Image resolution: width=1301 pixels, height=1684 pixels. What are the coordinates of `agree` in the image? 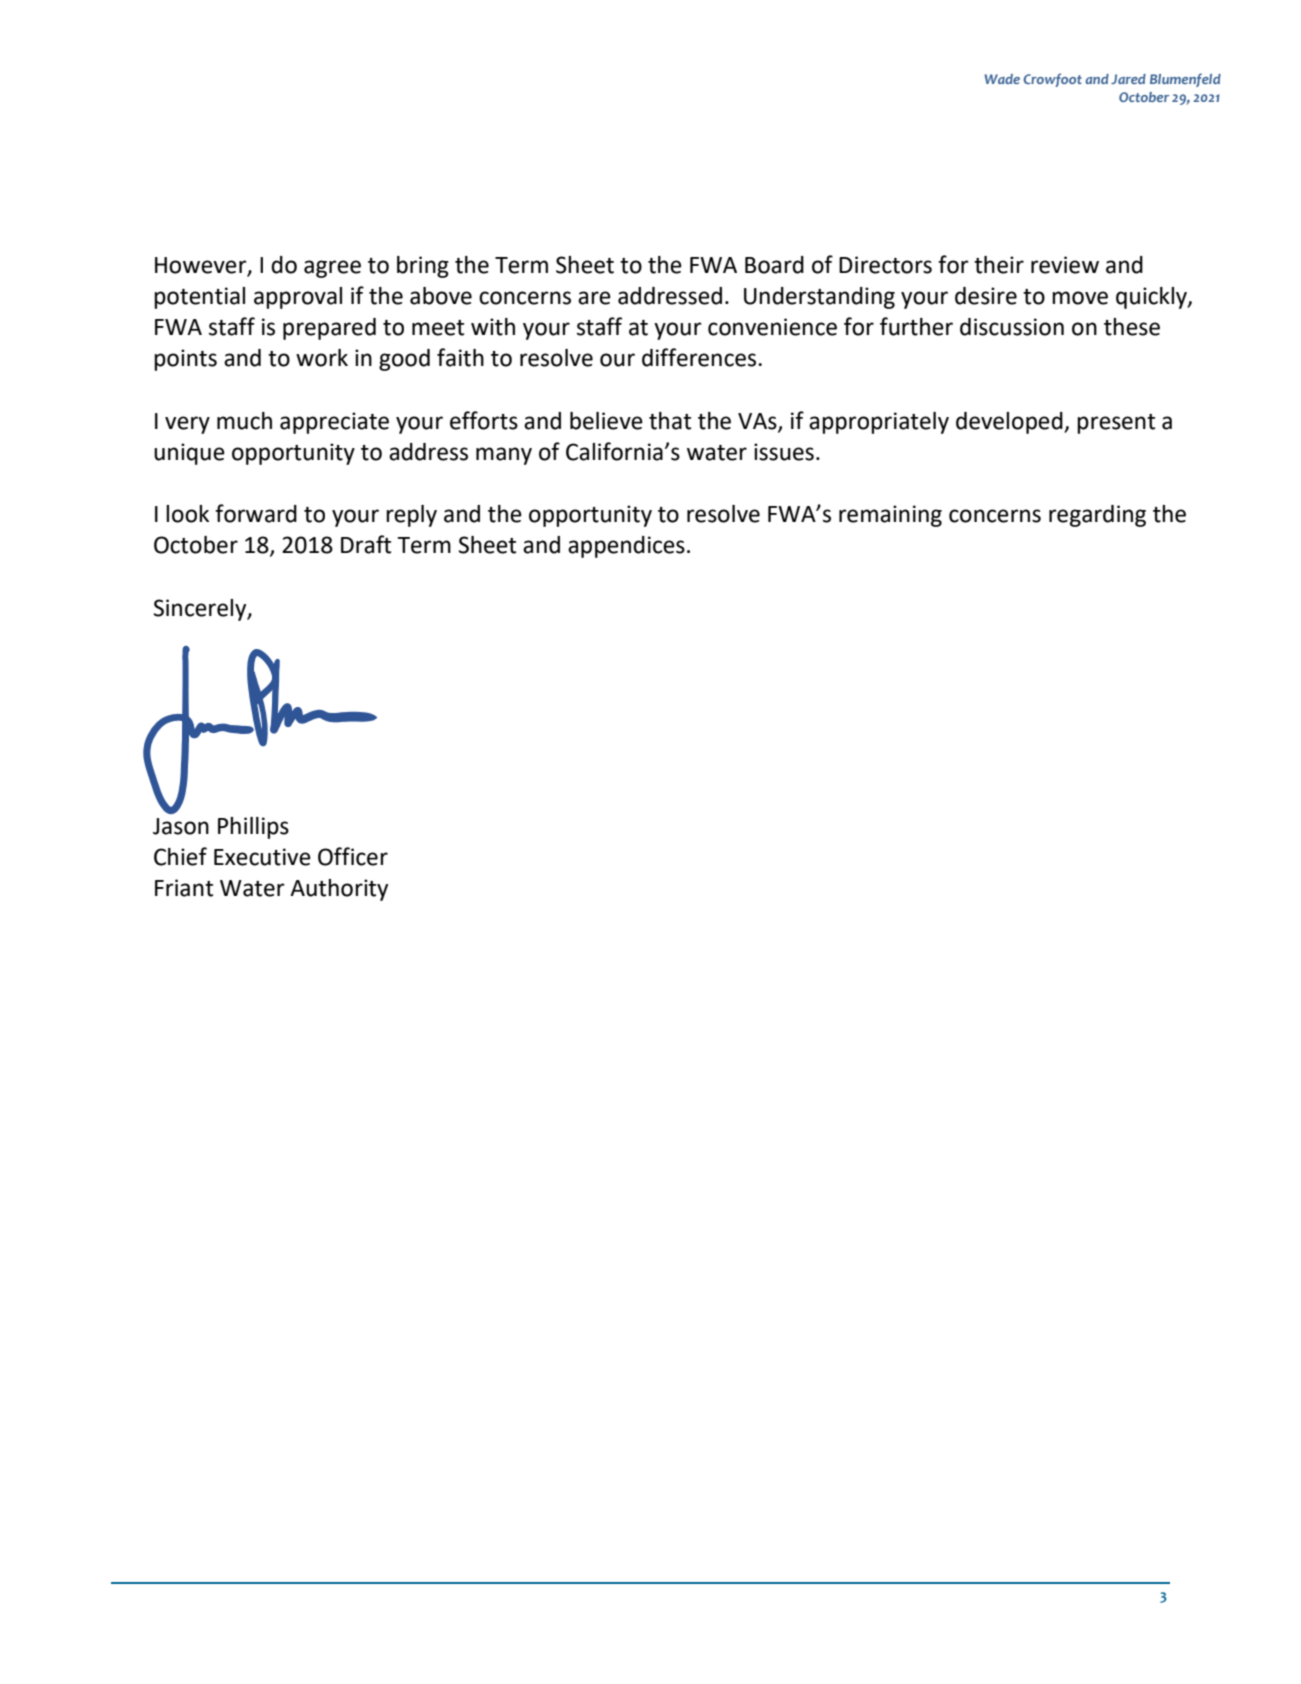 It's located at (332, 269).
